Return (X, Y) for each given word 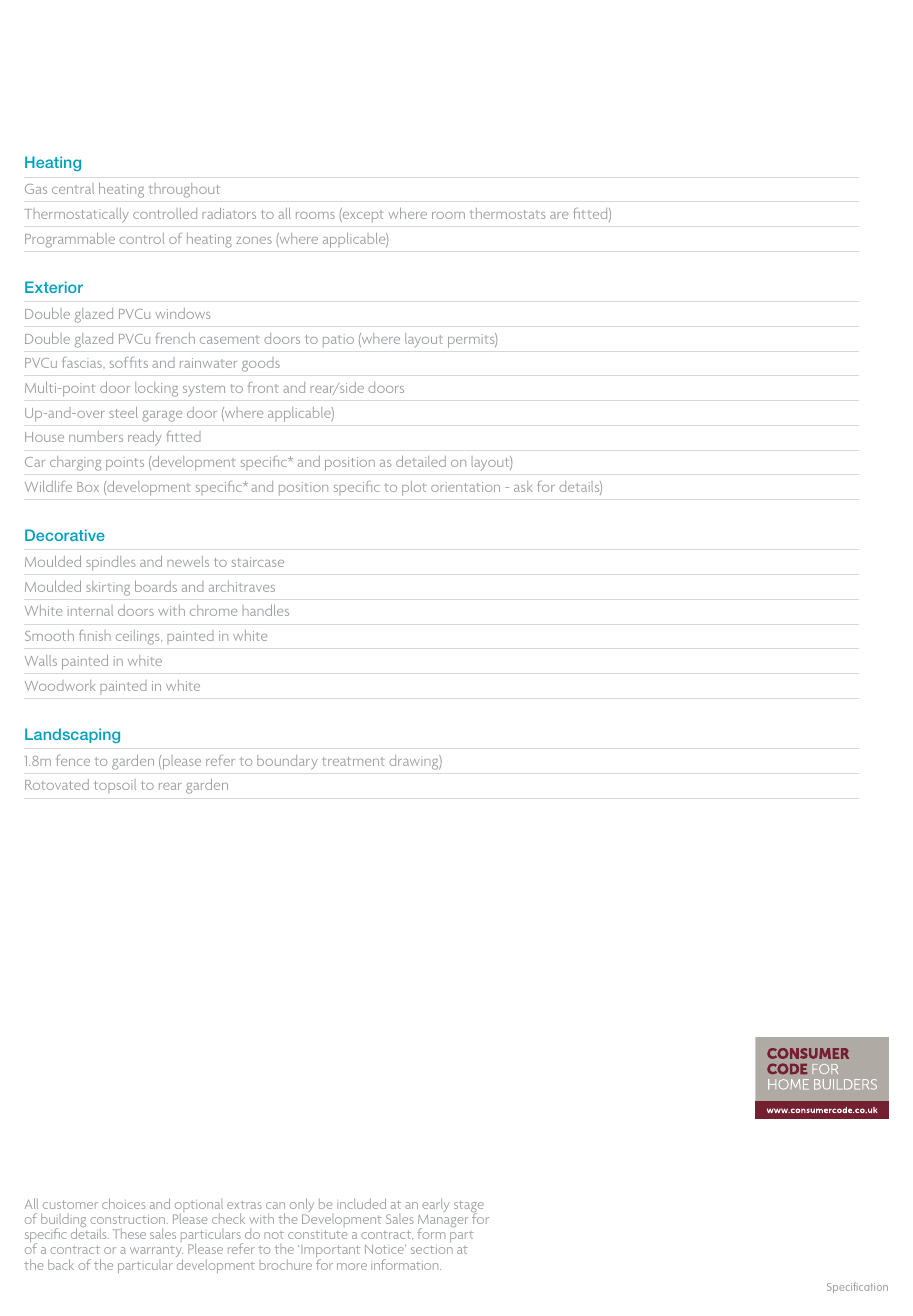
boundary (287, 762)
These (129, 1233)
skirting (108, 588)
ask (523, 486)
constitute (318, 1234)
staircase (258, 562)
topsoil (115, 786)
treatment (353, 761)
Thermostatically (76, 215)
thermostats (507, 213)
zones (254, 240)
